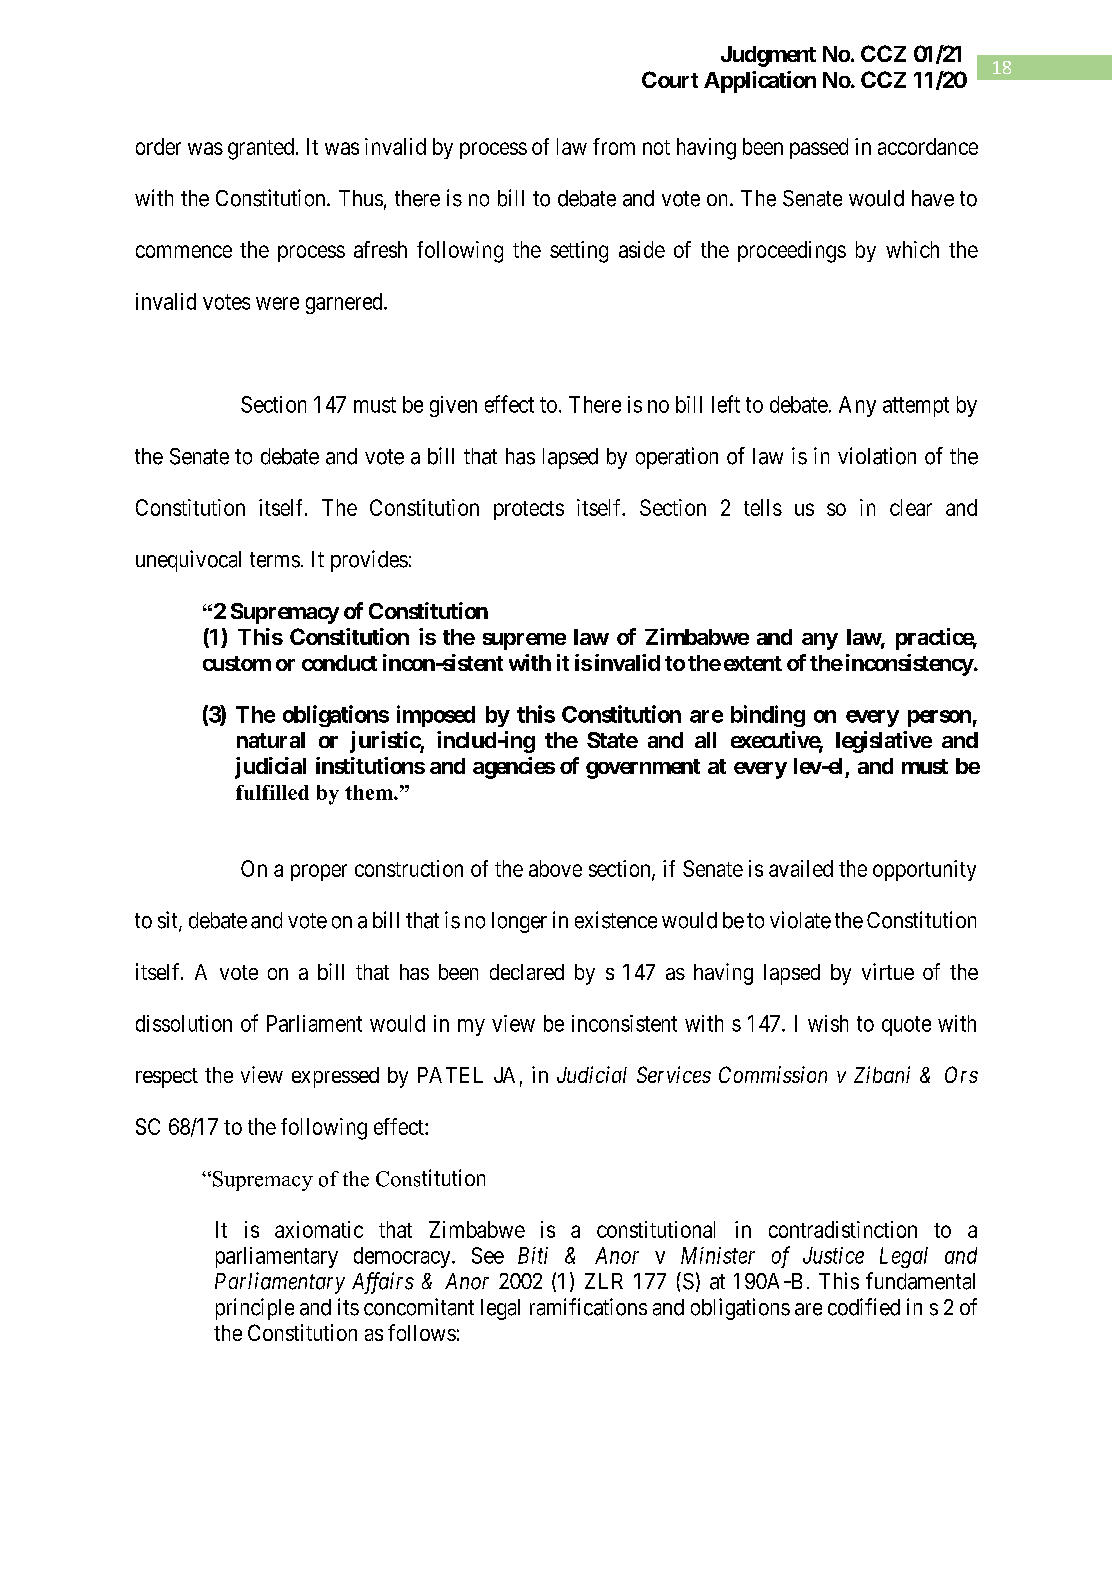 The image size is (1112, 1573). What do you see at coordinates (529, 510) in the screenshot?
I see `protects` at bounding box center [529, 510].
